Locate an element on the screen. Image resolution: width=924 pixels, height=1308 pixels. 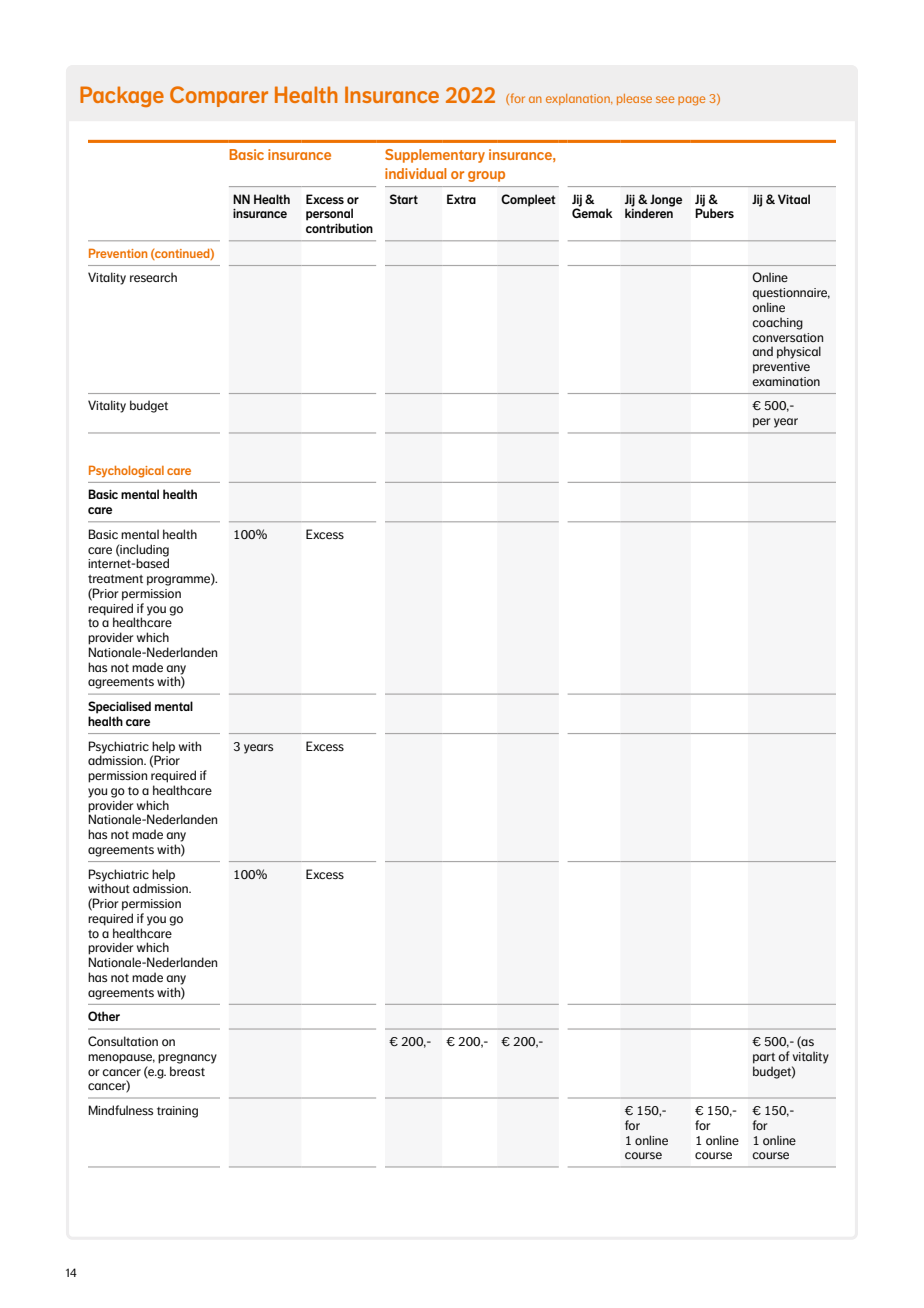
part is located at coordinates (764, 1058).
